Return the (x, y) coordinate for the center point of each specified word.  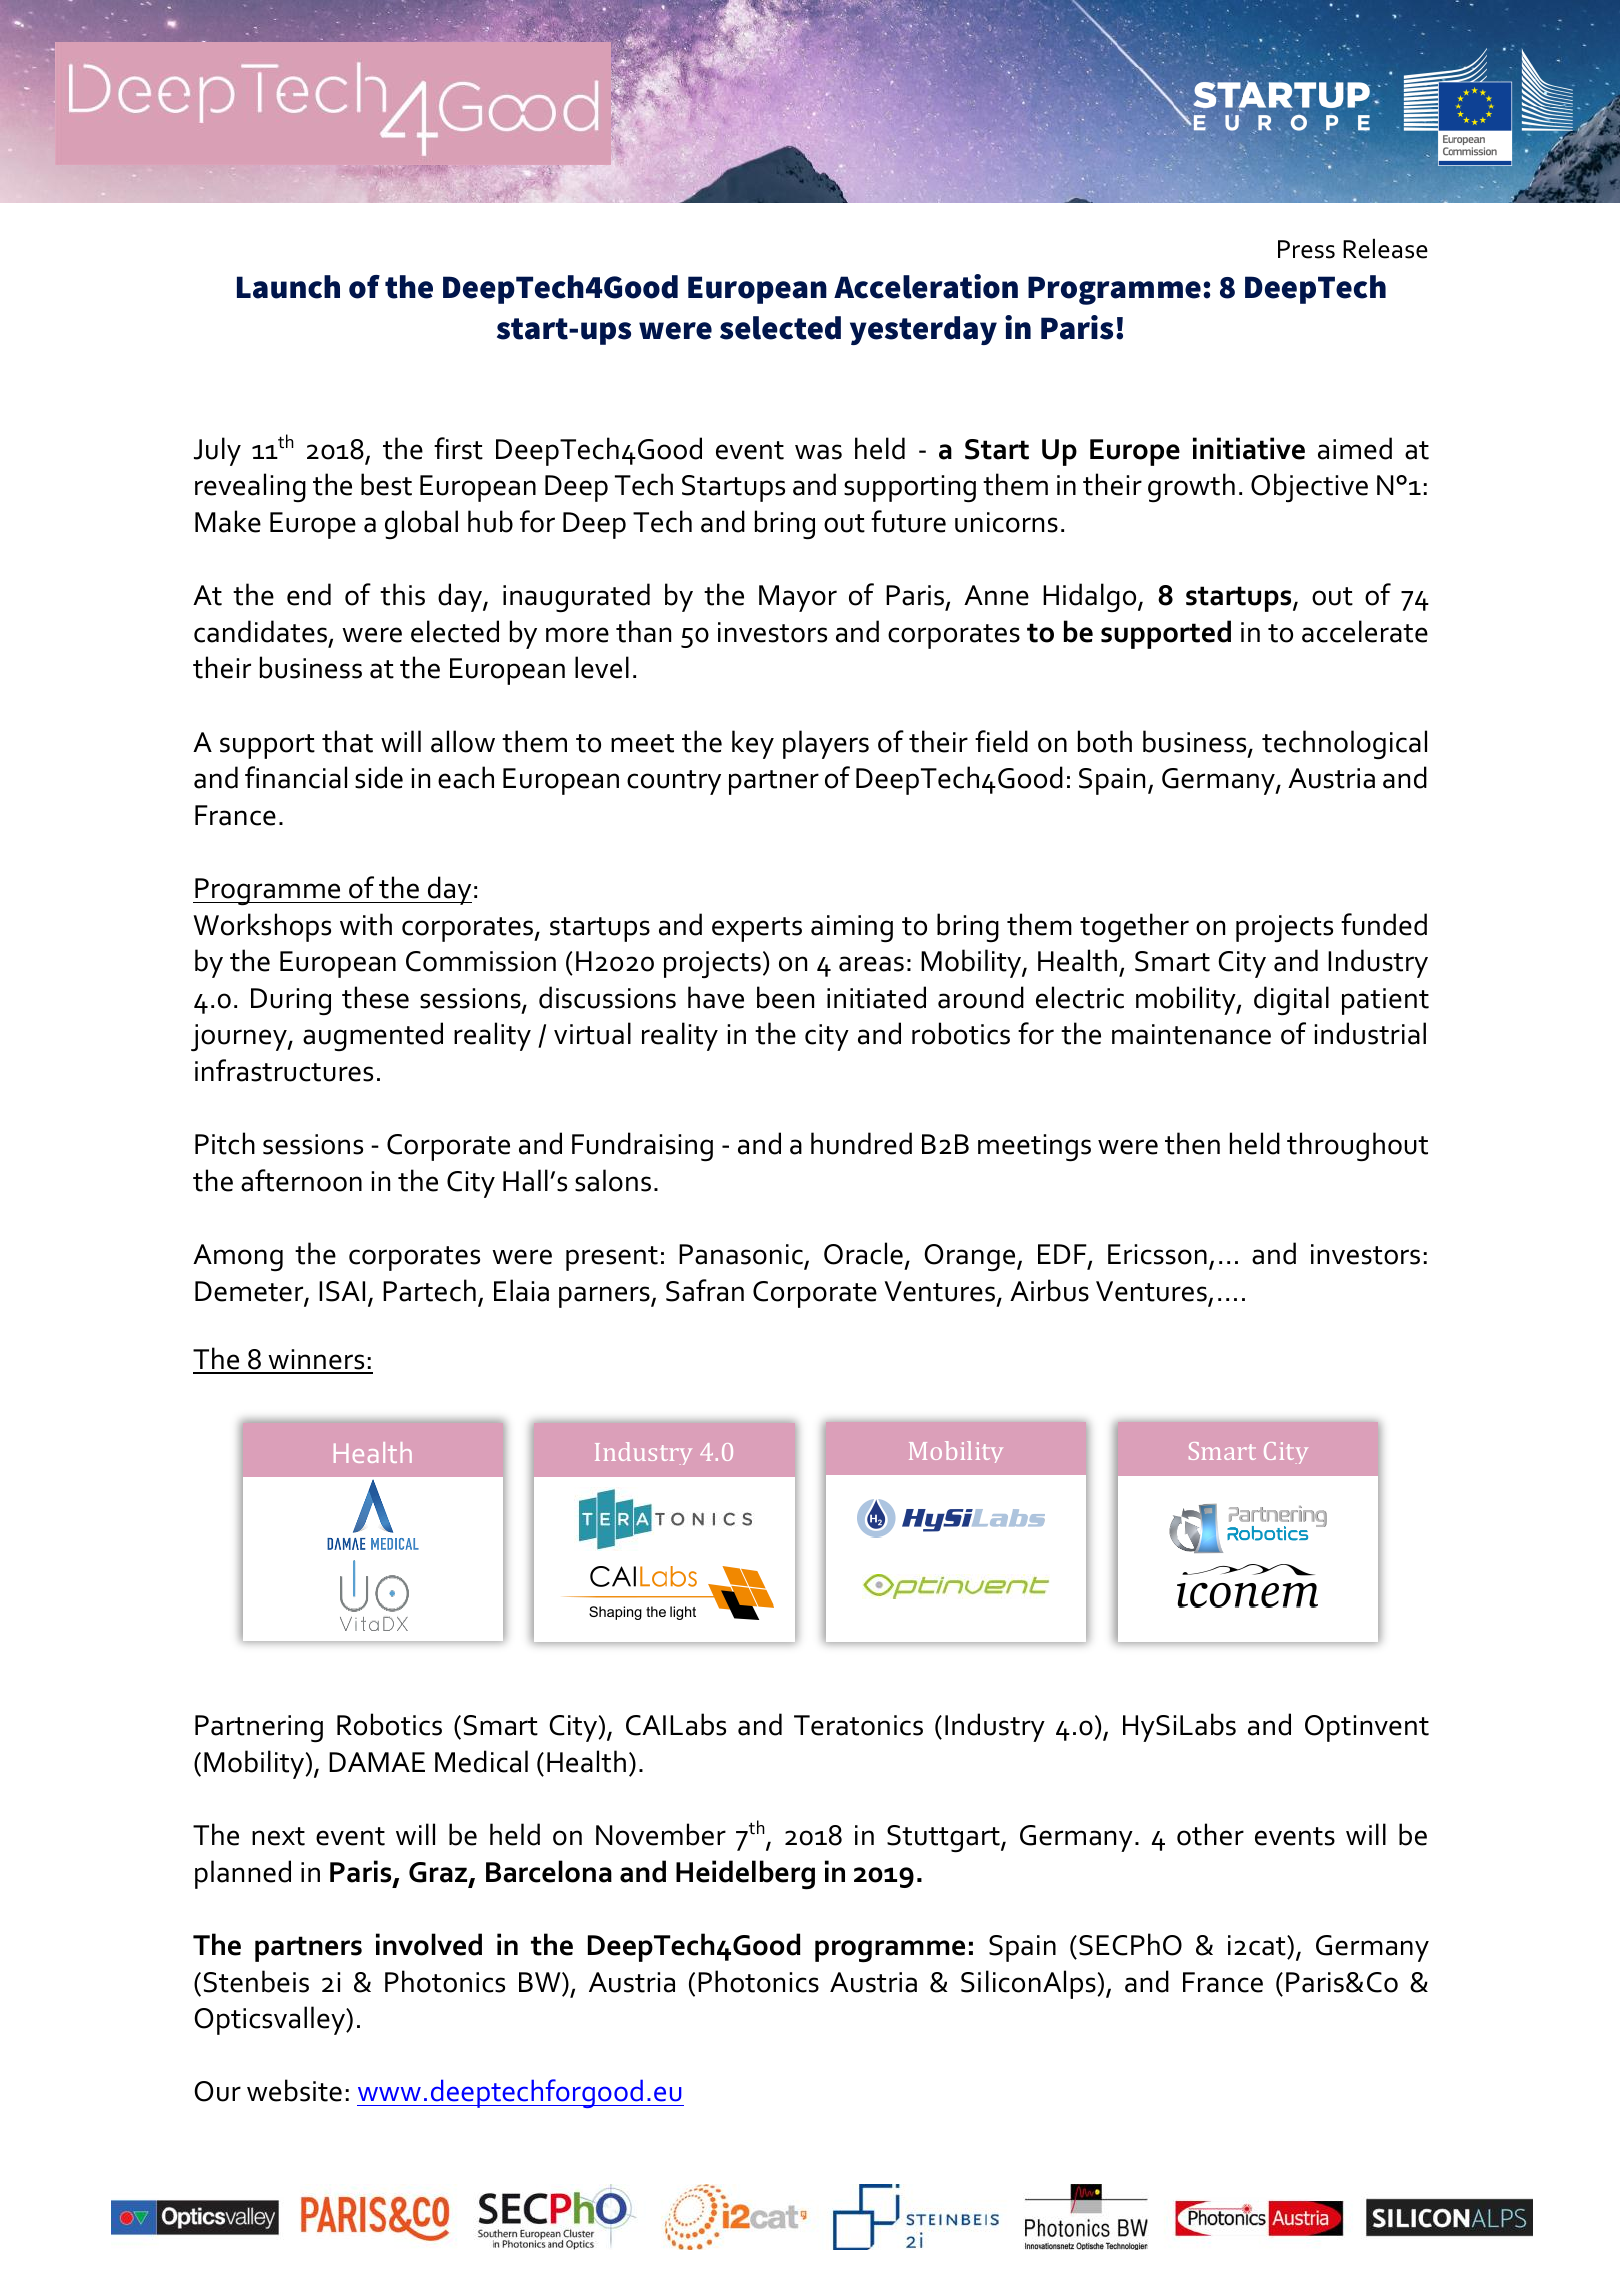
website (294, 2090)
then (1192, 1143)
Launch (288, 287)
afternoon (301, 1180)
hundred (861, 1143)
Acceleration (926, 286)
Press (1306, 249)
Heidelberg (745, 1875)
